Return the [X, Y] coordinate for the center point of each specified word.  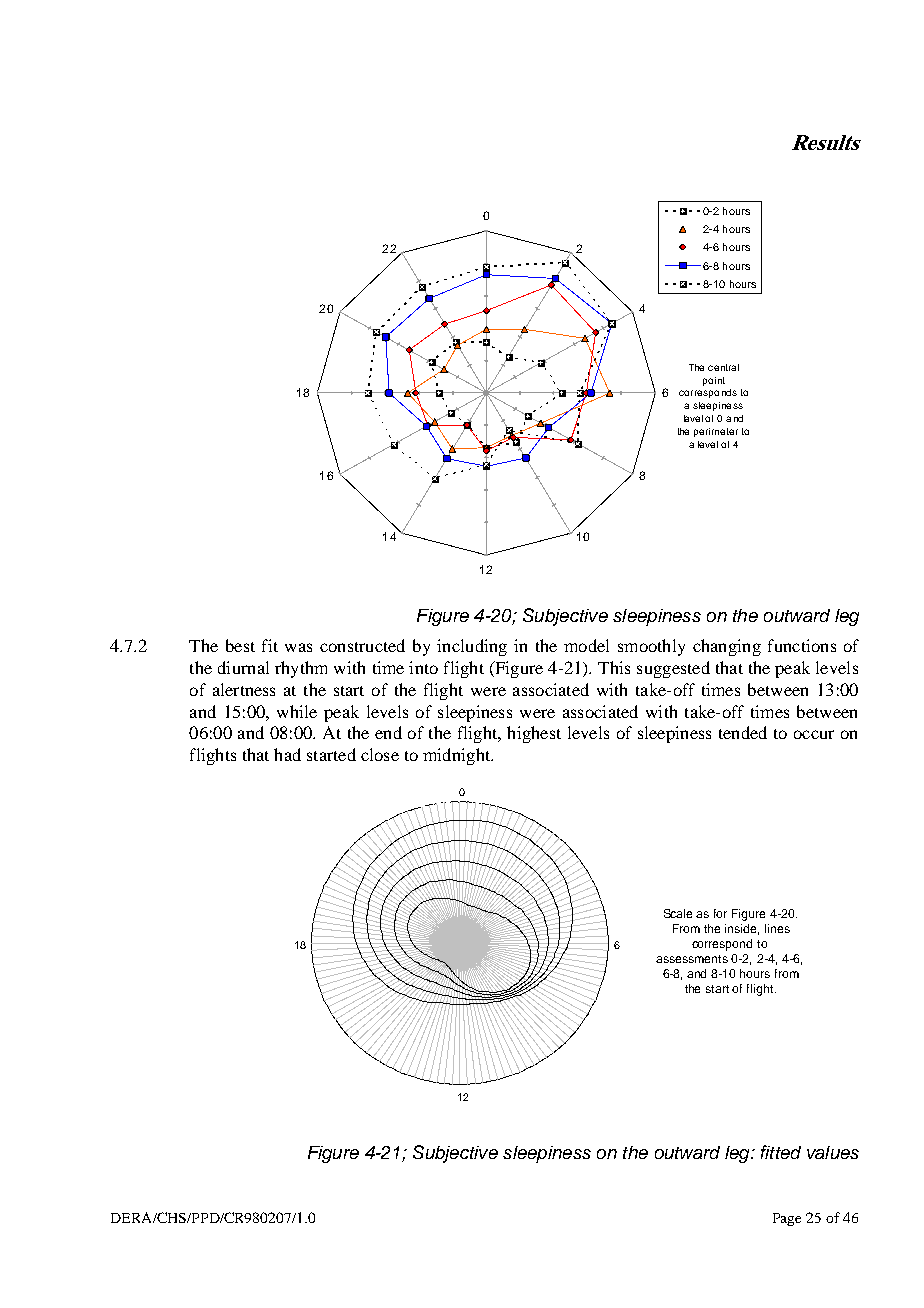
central [723, 367]
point [714, 381]
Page [787, 1219]
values [833, 1152]
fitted [781, 1152]
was [298, 647]
